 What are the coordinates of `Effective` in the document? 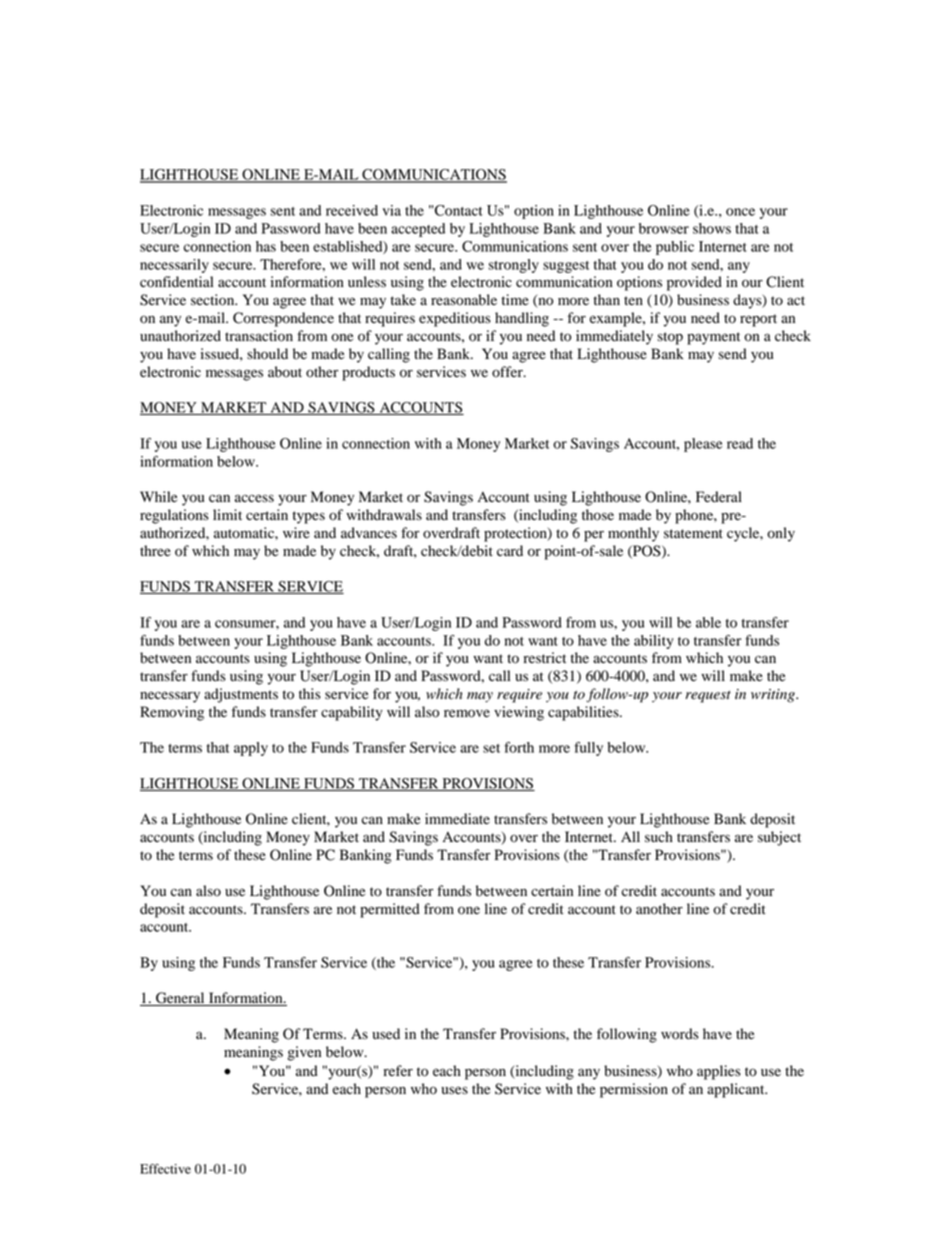 It's located at (165, 1169).
